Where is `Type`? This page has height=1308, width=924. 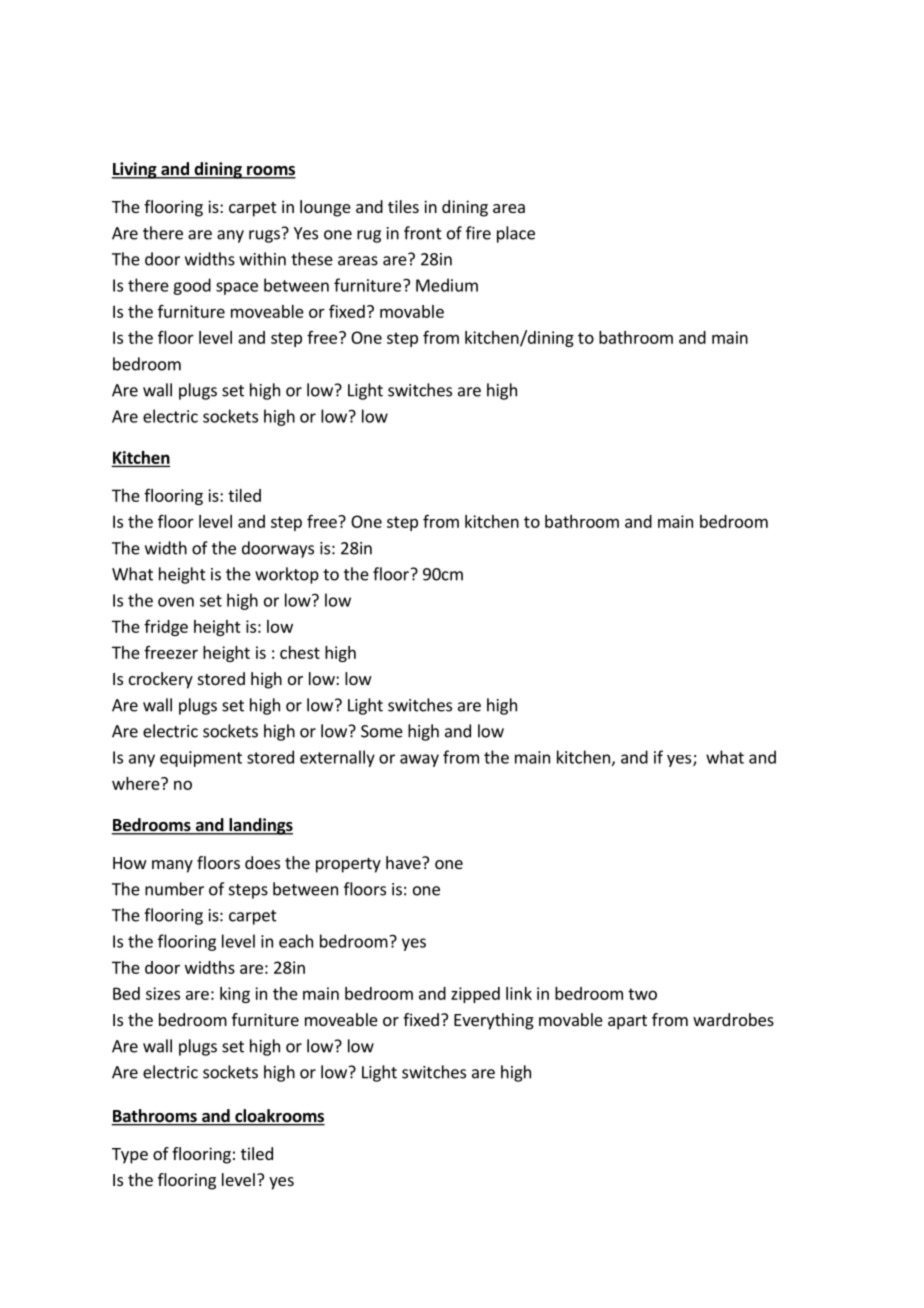 Type is located at coordinates (130, 1156).
